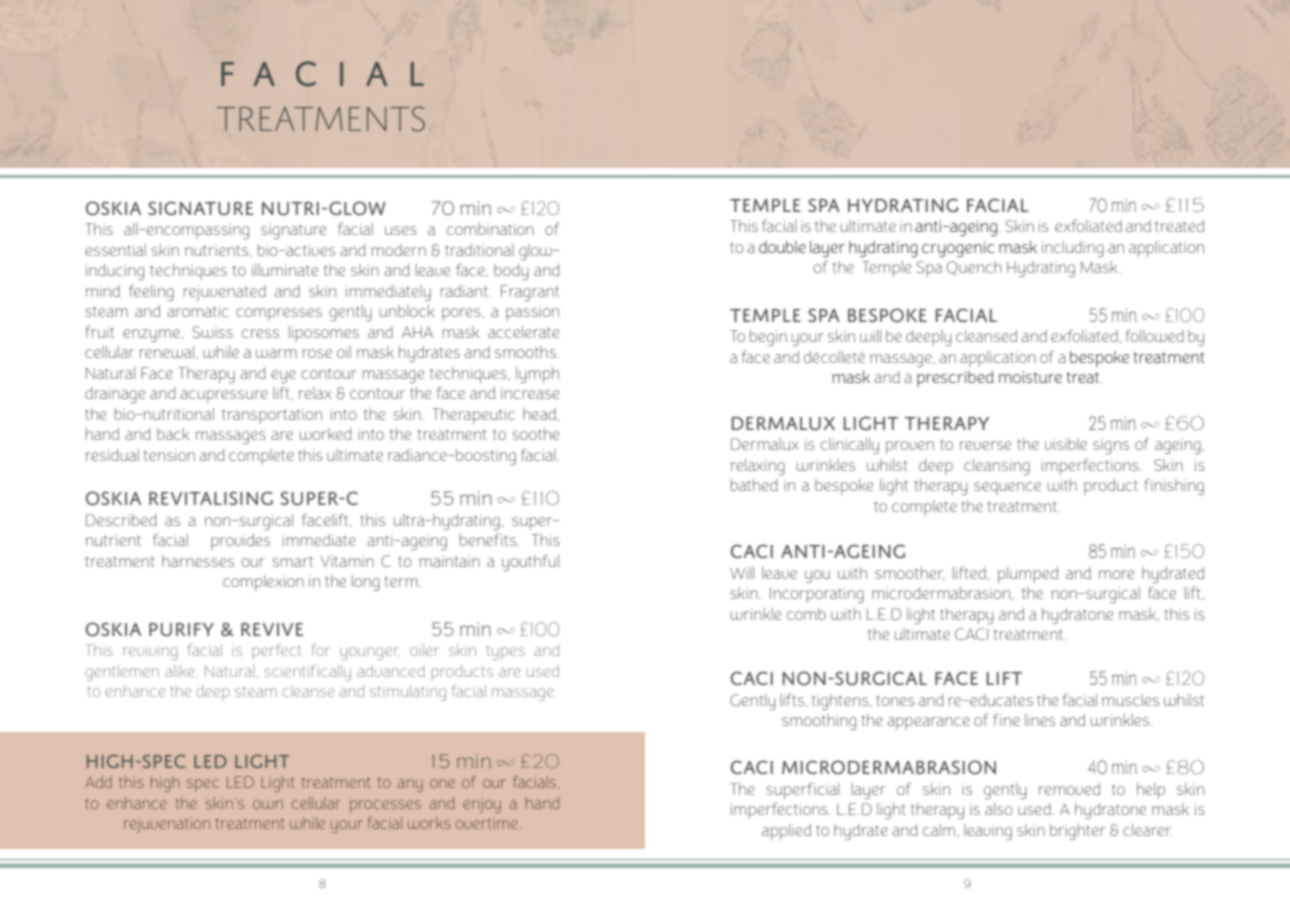 The height and width of the document is (924, 1290). Describe the element at coordinates (488, 539) in the document. I see `benefits` at that location.
